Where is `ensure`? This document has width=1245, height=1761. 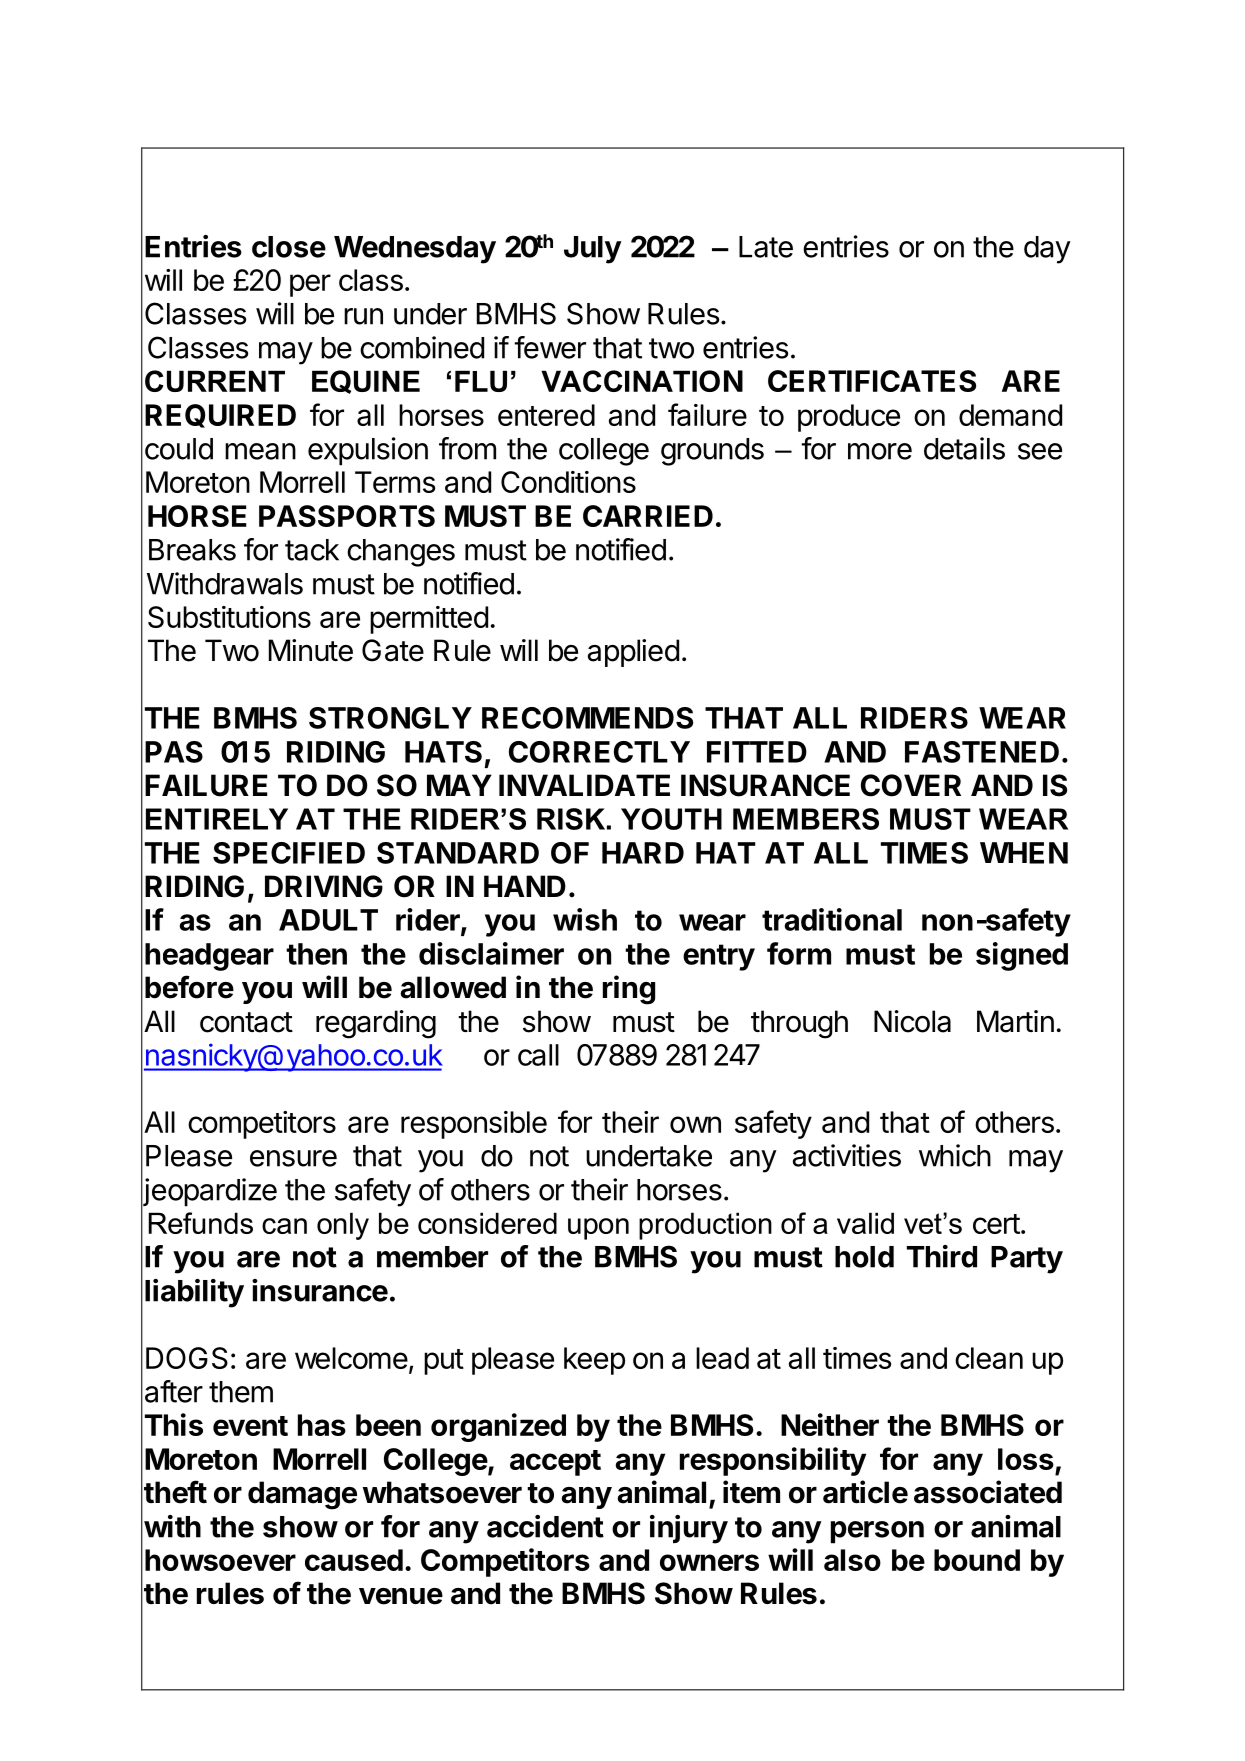 ensure is located at coordinates (293, 1158).
